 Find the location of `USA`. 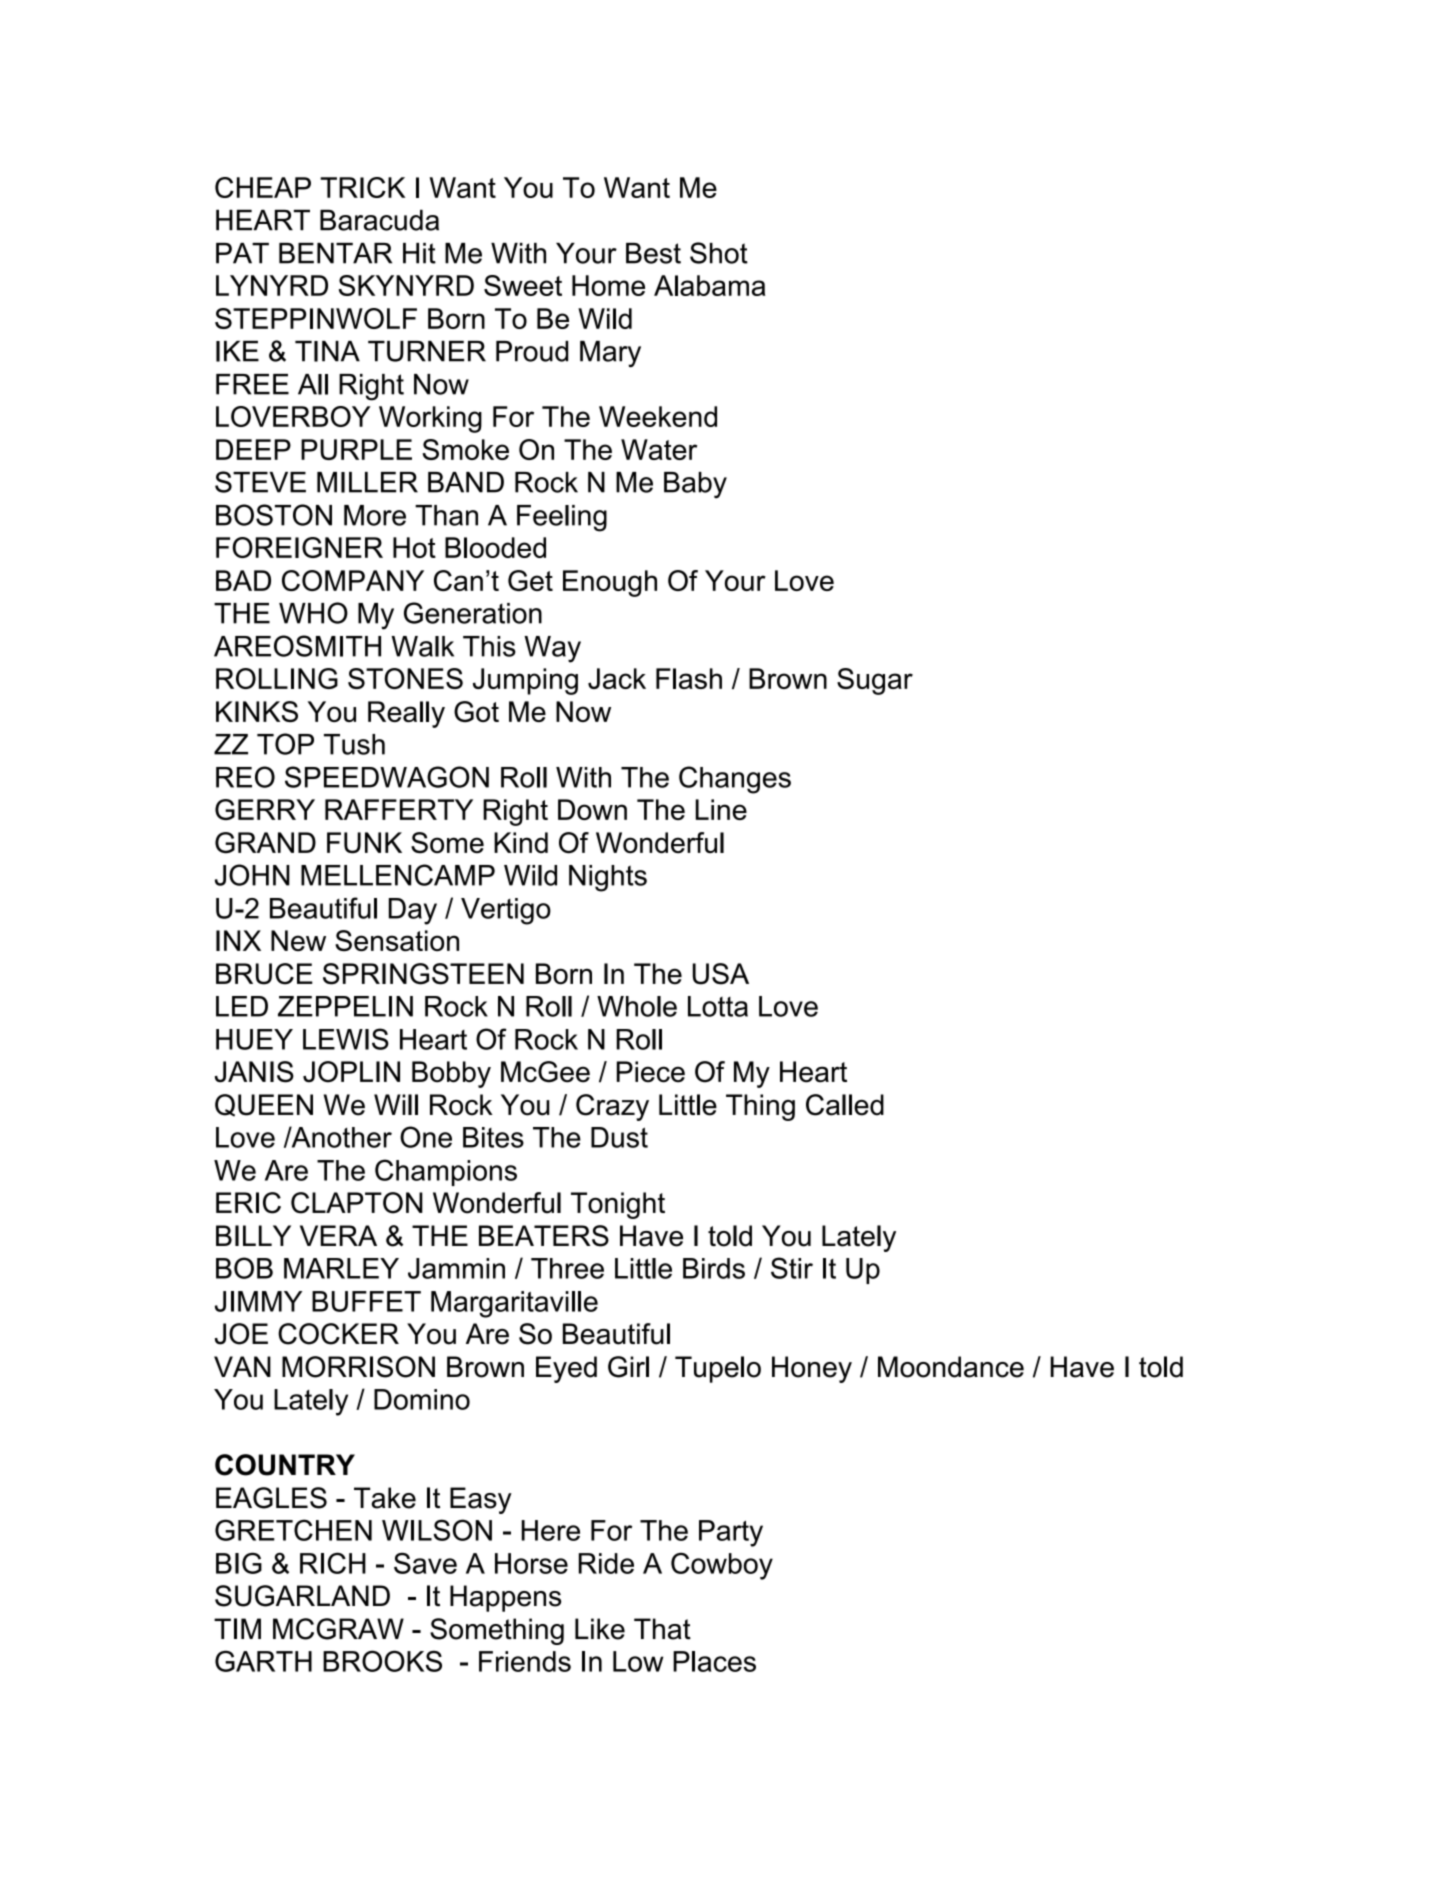

USA is located at coordinates (721, 974).
